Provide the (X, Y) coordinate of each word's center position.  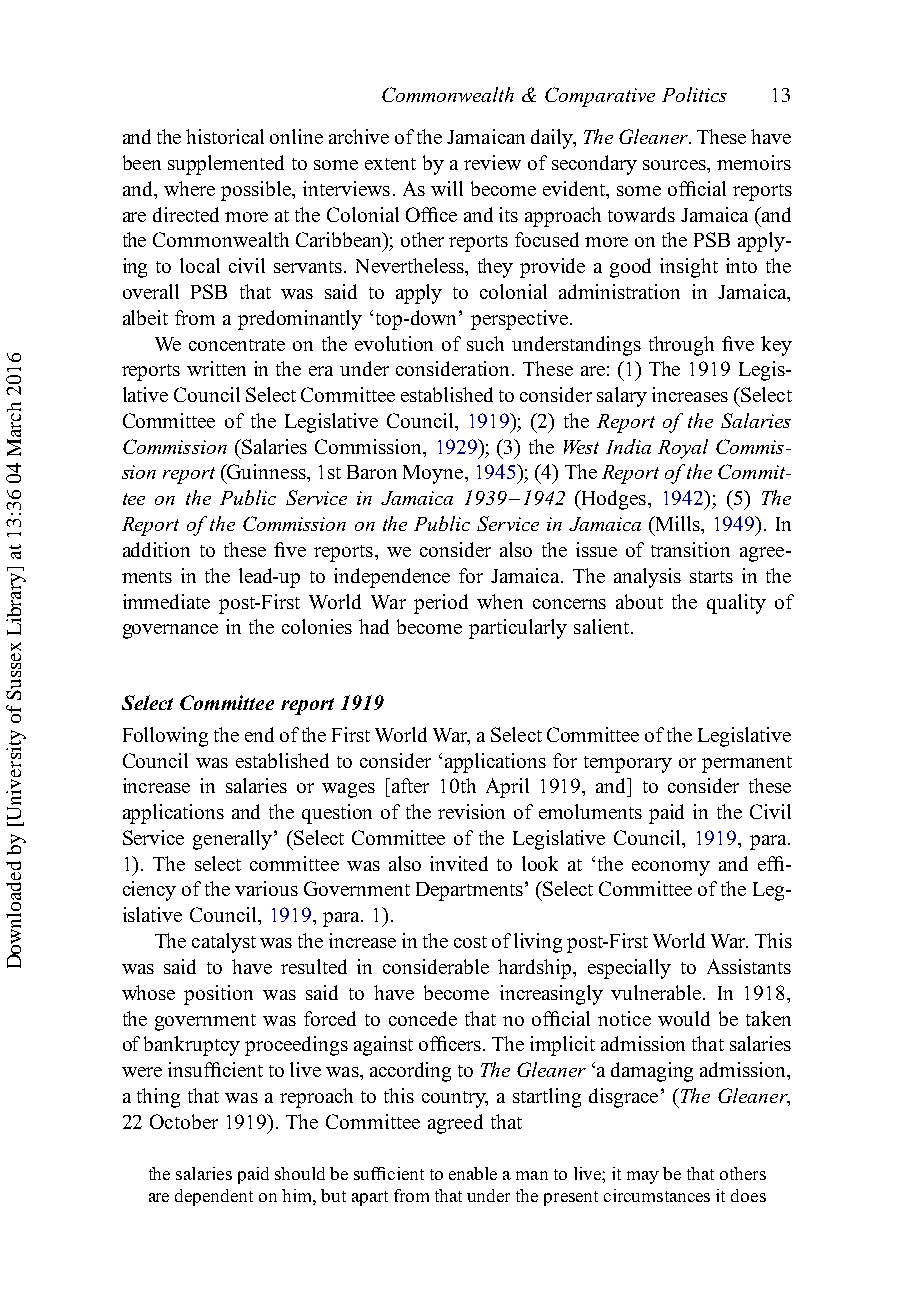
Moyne (434, 474)
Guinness (266, 471)
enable (473, 1173)
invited (459, 863)
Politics (694, 94)
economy (671, 868)
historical (225, 136)
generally (232, 840)
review (492, 162)
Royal (683, 449)
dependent (214, 1197)
